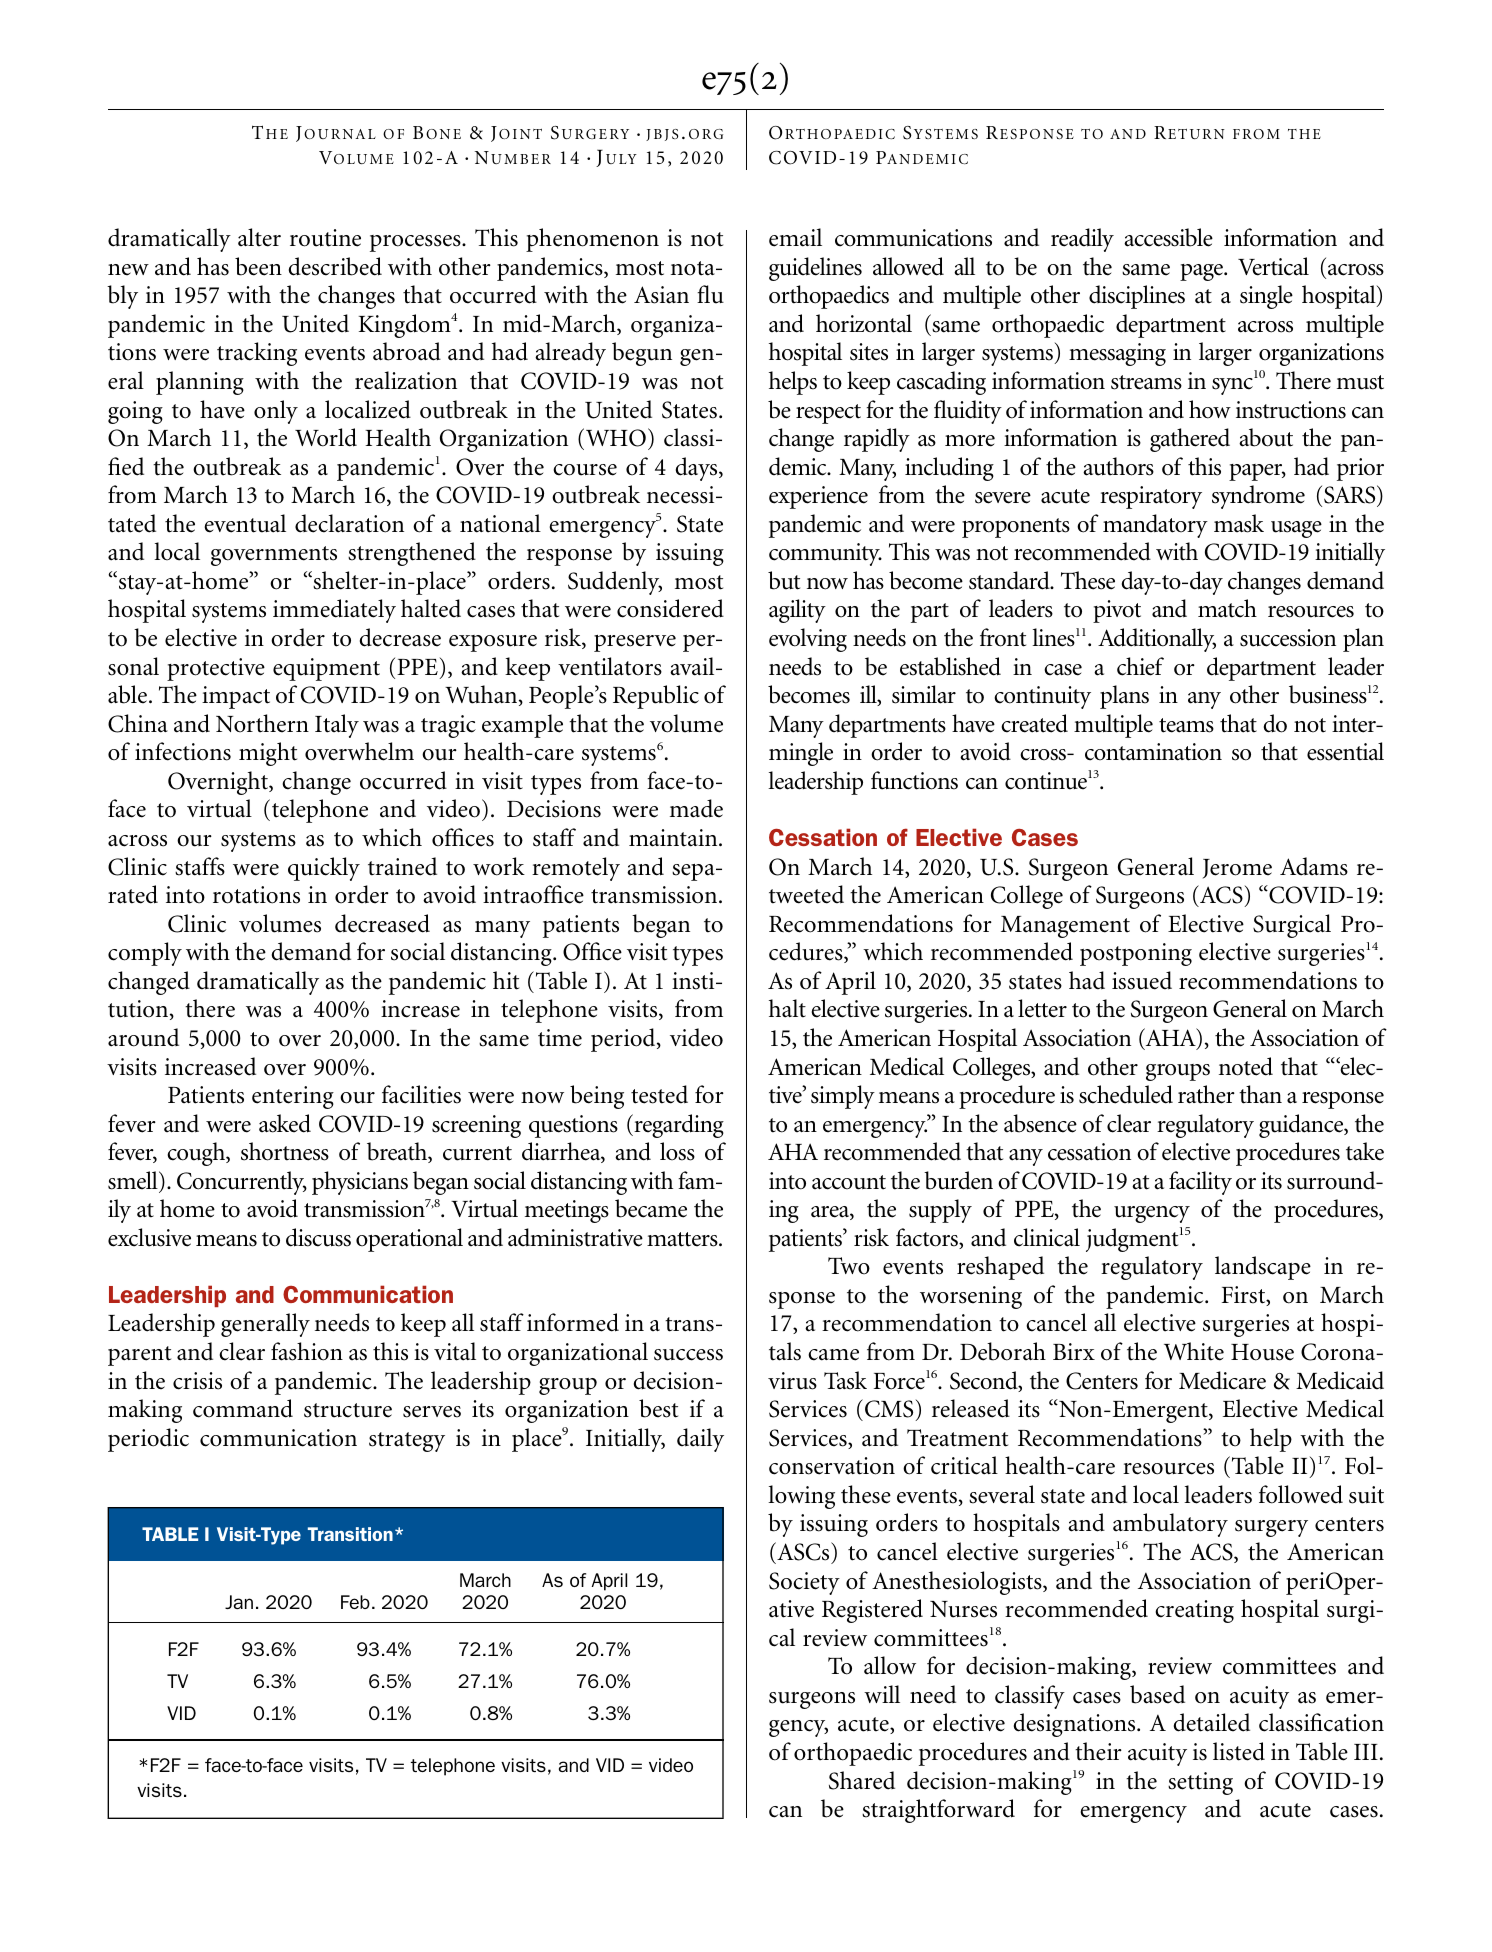 This page has height=1952, width=1492. What do you see at coordinates (318, 1237) in the page?
I see `discuss` at bounding box center [318, 1237].
